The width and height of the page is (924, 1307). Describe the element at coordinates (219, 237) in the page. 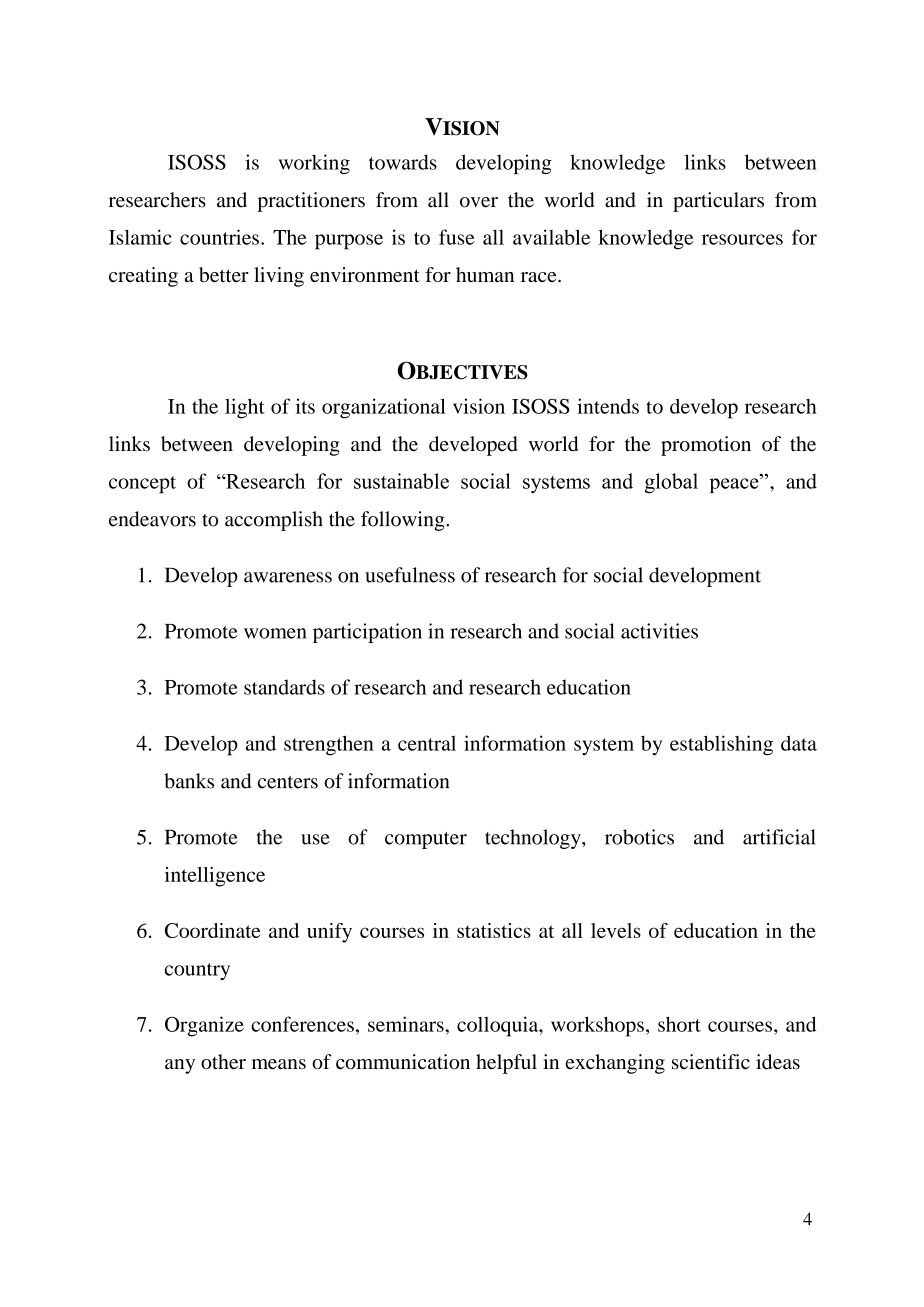

I see `countries` at that location.
